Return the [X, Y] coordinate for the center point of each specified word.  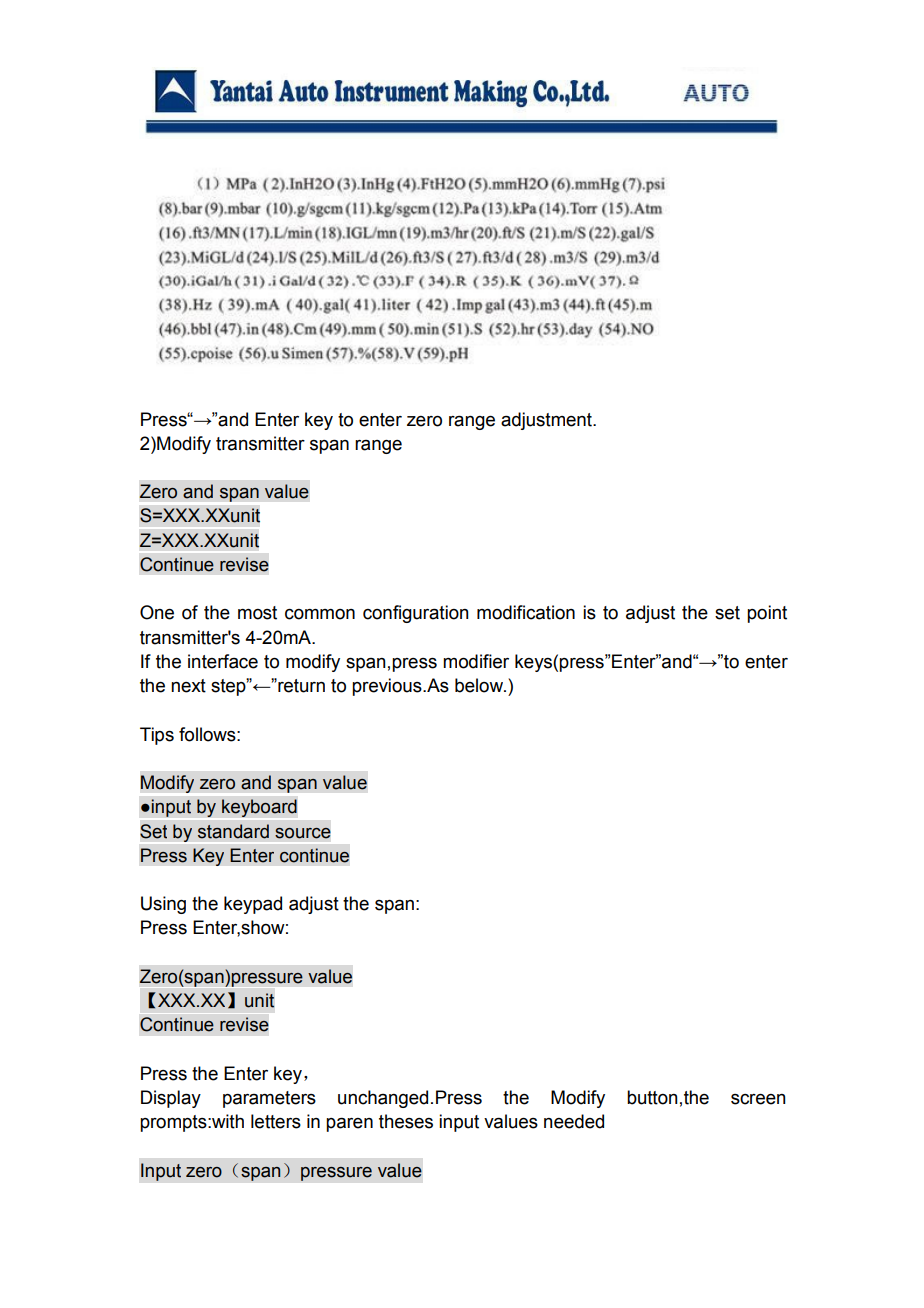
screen [758, 1099]
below [480, 685]
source [303, 833]
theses [406, 1121]
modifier [476, 661]
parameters [269, 1099]
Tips [157, 736]
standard [233, 831]
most [257, 613]
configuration [416, 614]
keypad [253, 905]
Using [163, 905]
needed [574, 1121]
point [767, 614]
